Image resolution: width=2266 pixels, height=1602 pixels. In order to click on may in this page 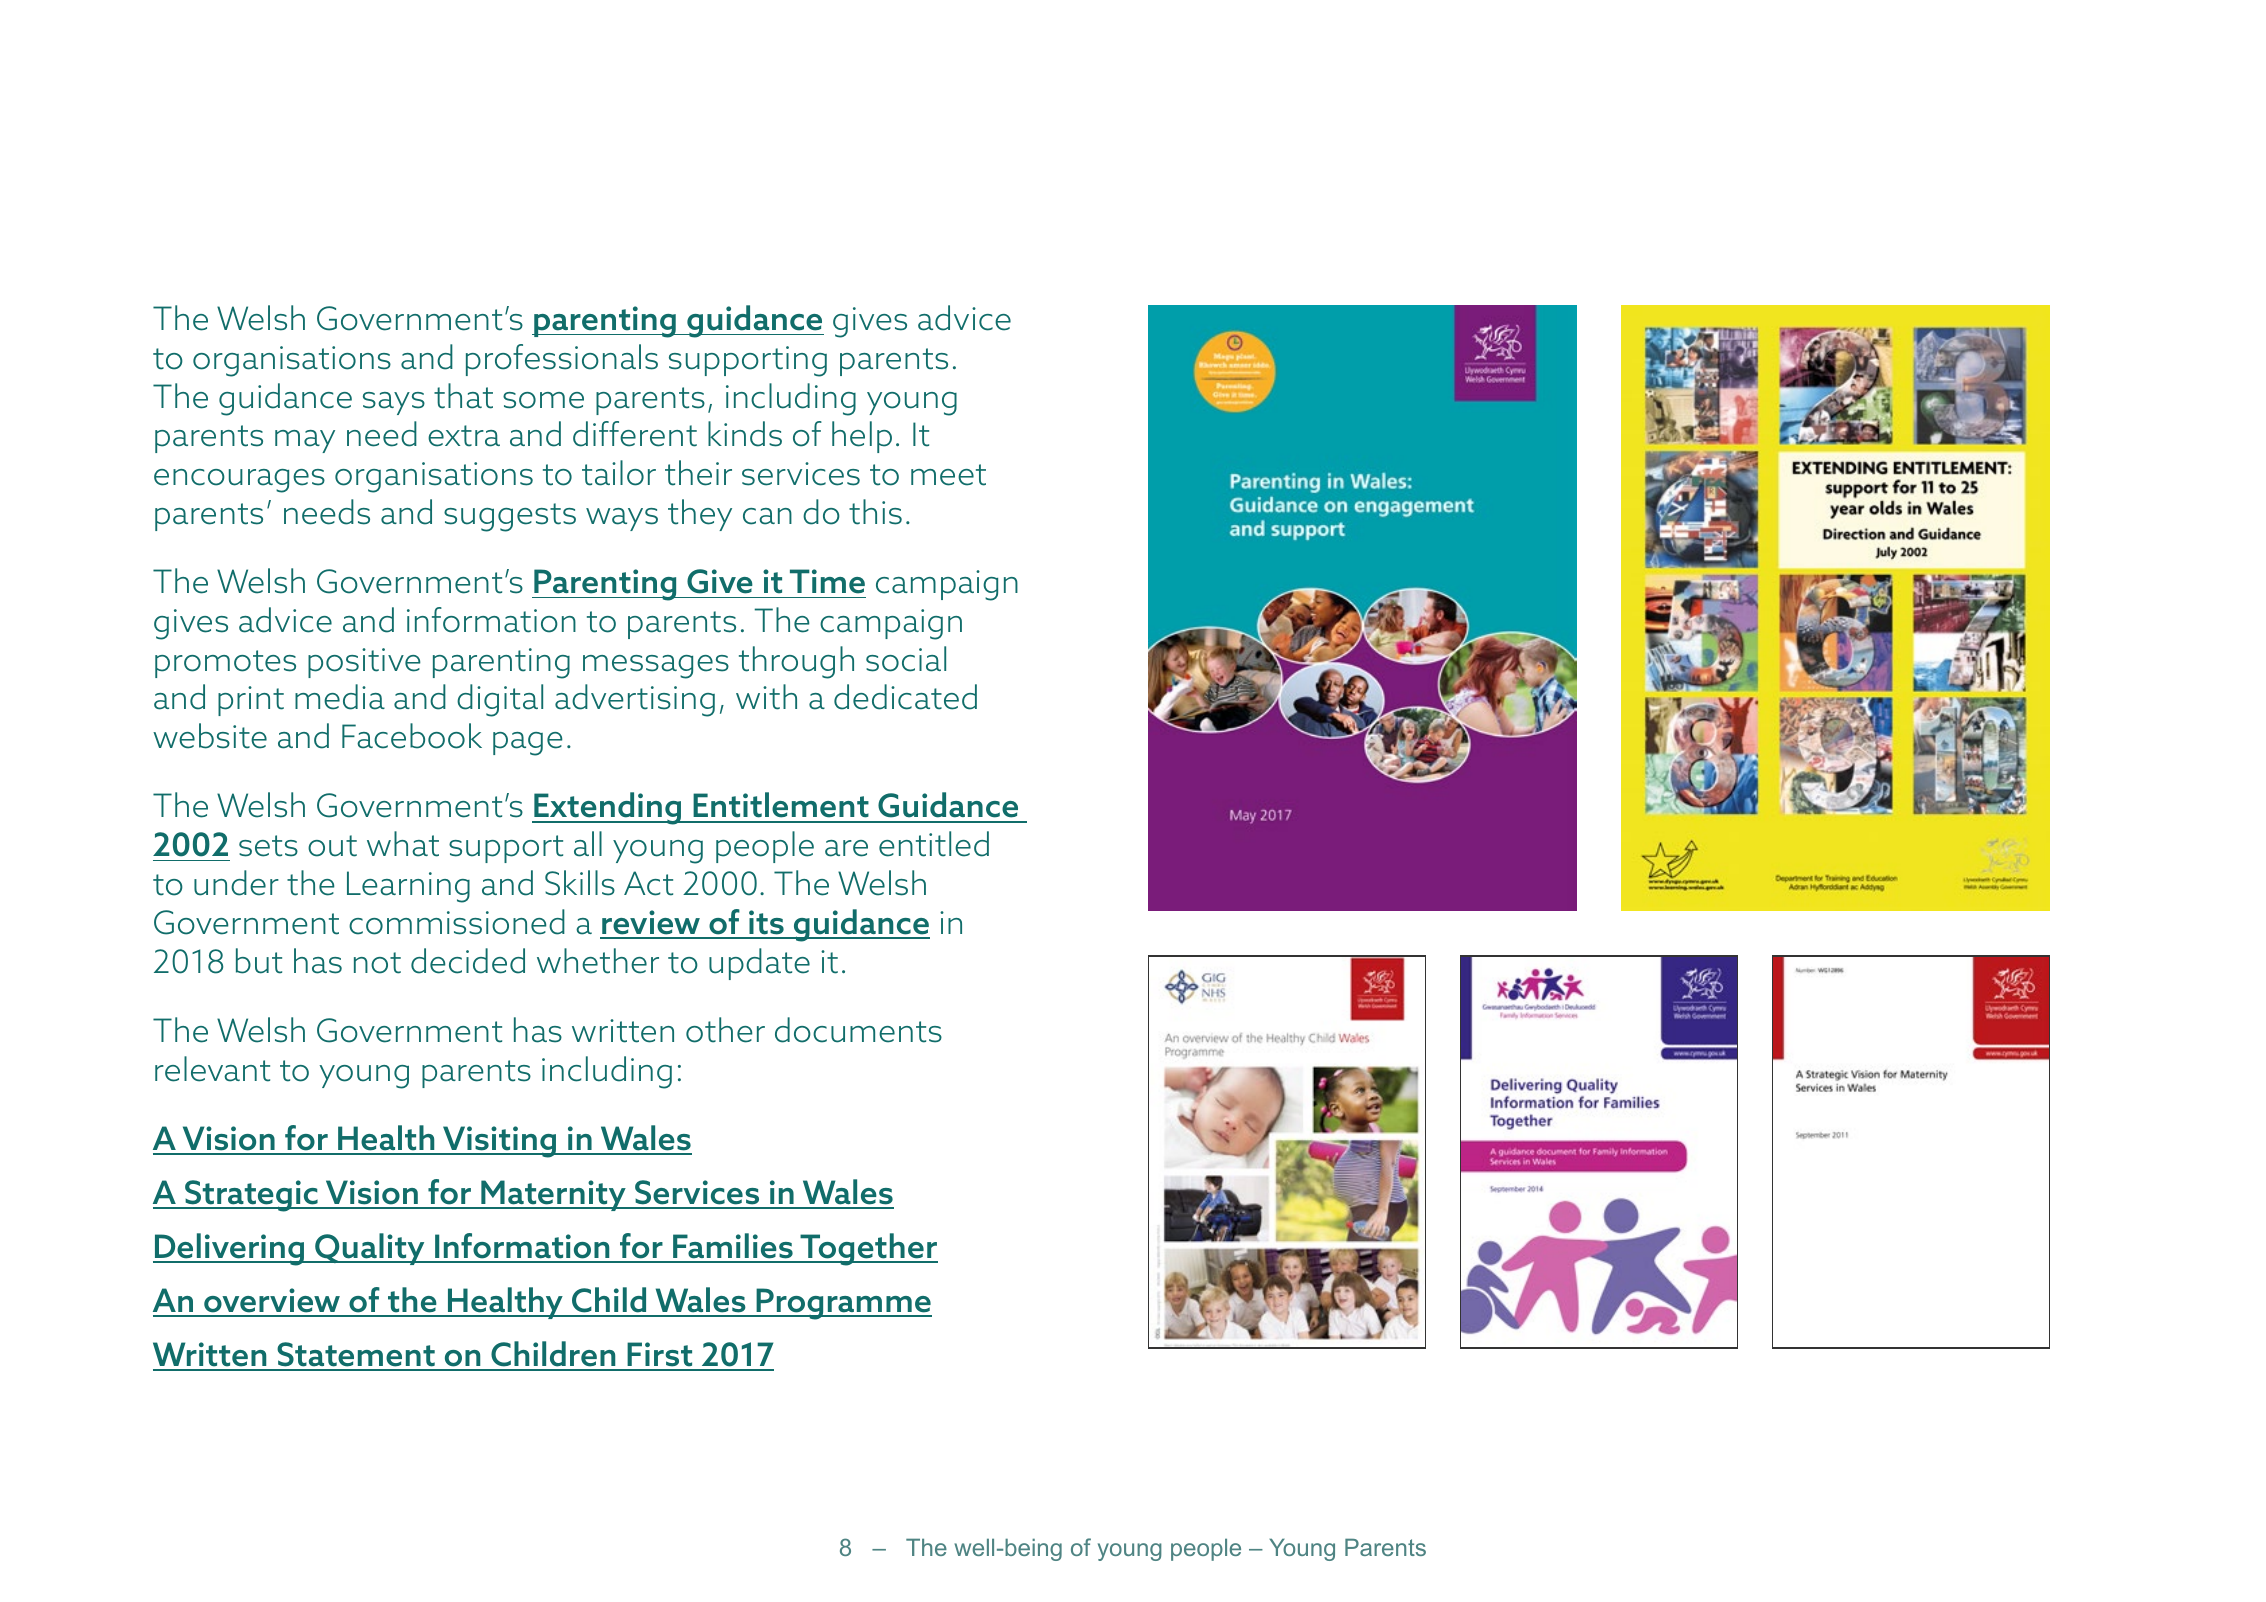, I will do `click(305, 441)`.
